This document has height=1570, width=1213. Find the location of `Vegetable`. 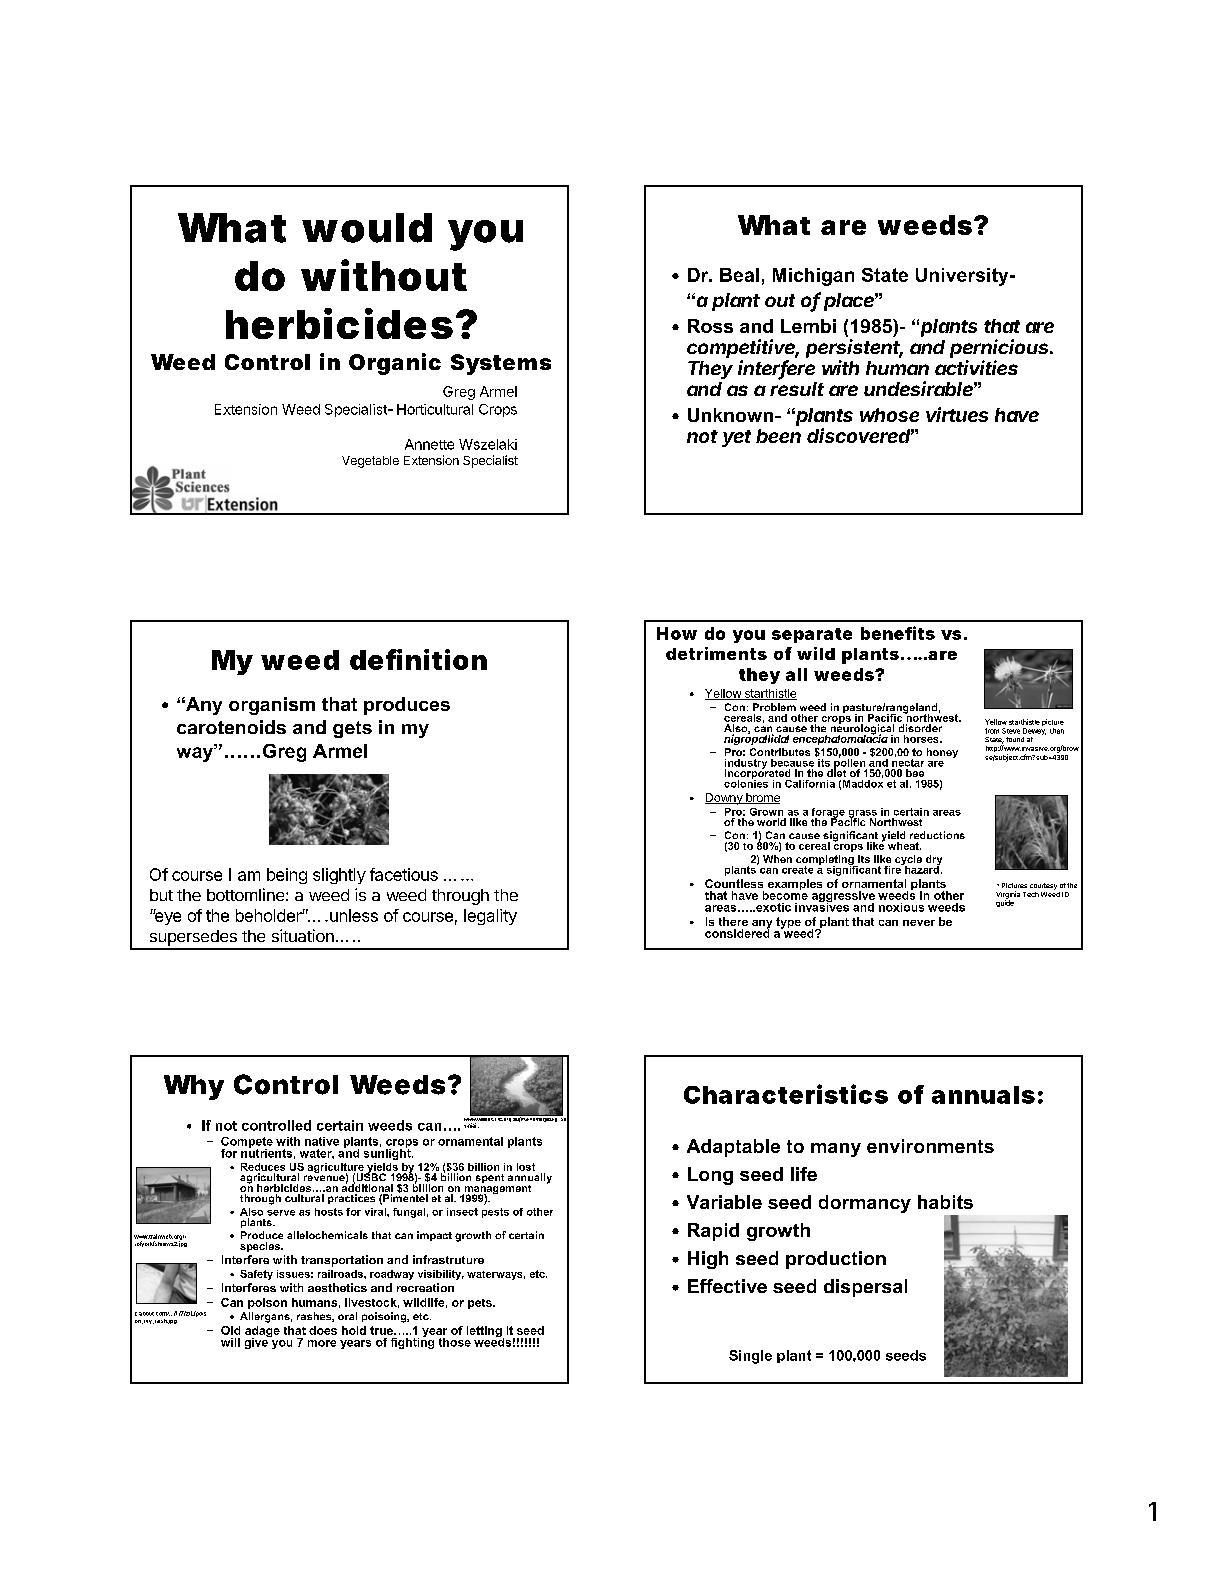

Vegetable is located at coordinates (370, 462).
